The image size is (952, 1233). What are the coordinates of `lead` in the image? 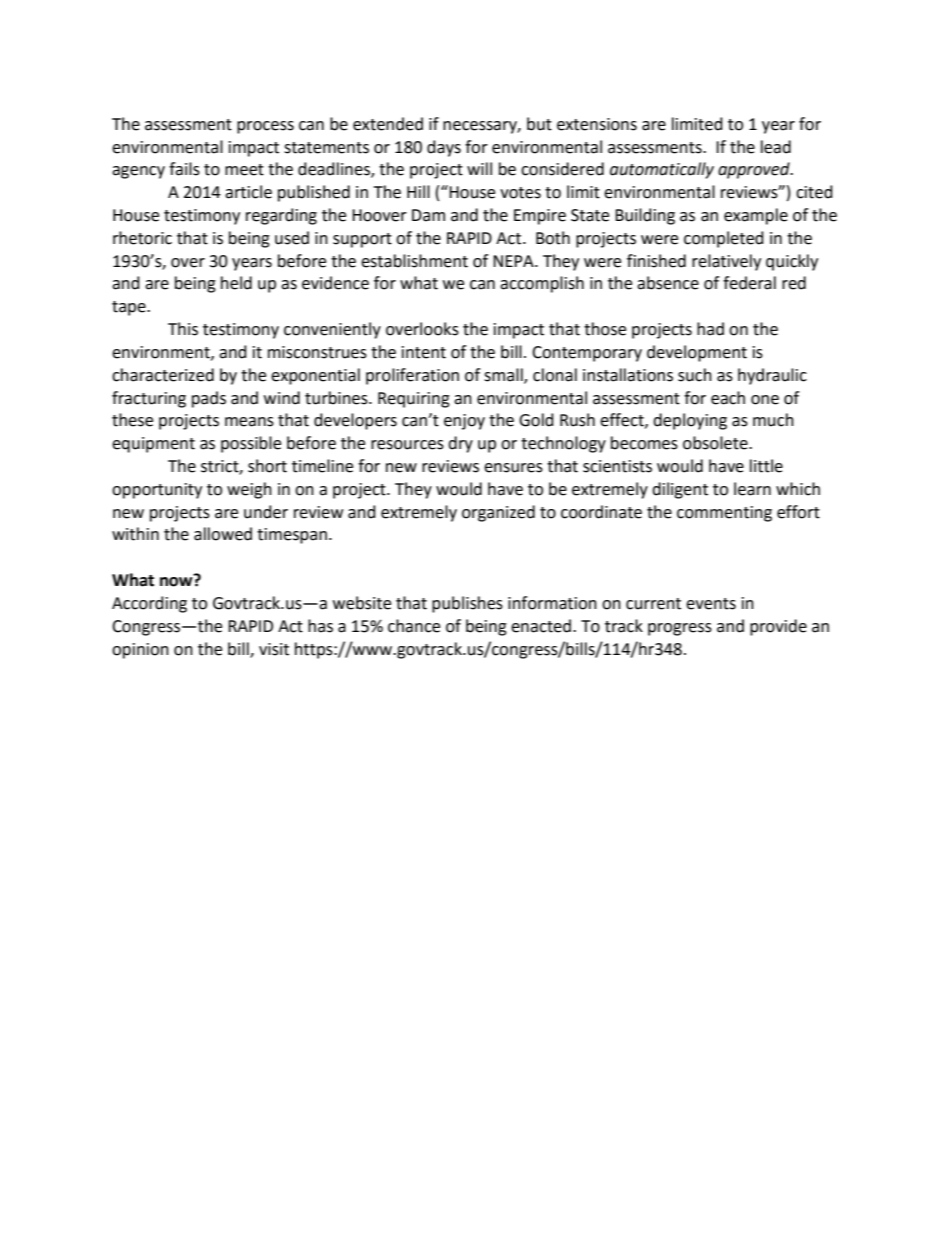 It's located at (776, 147).
